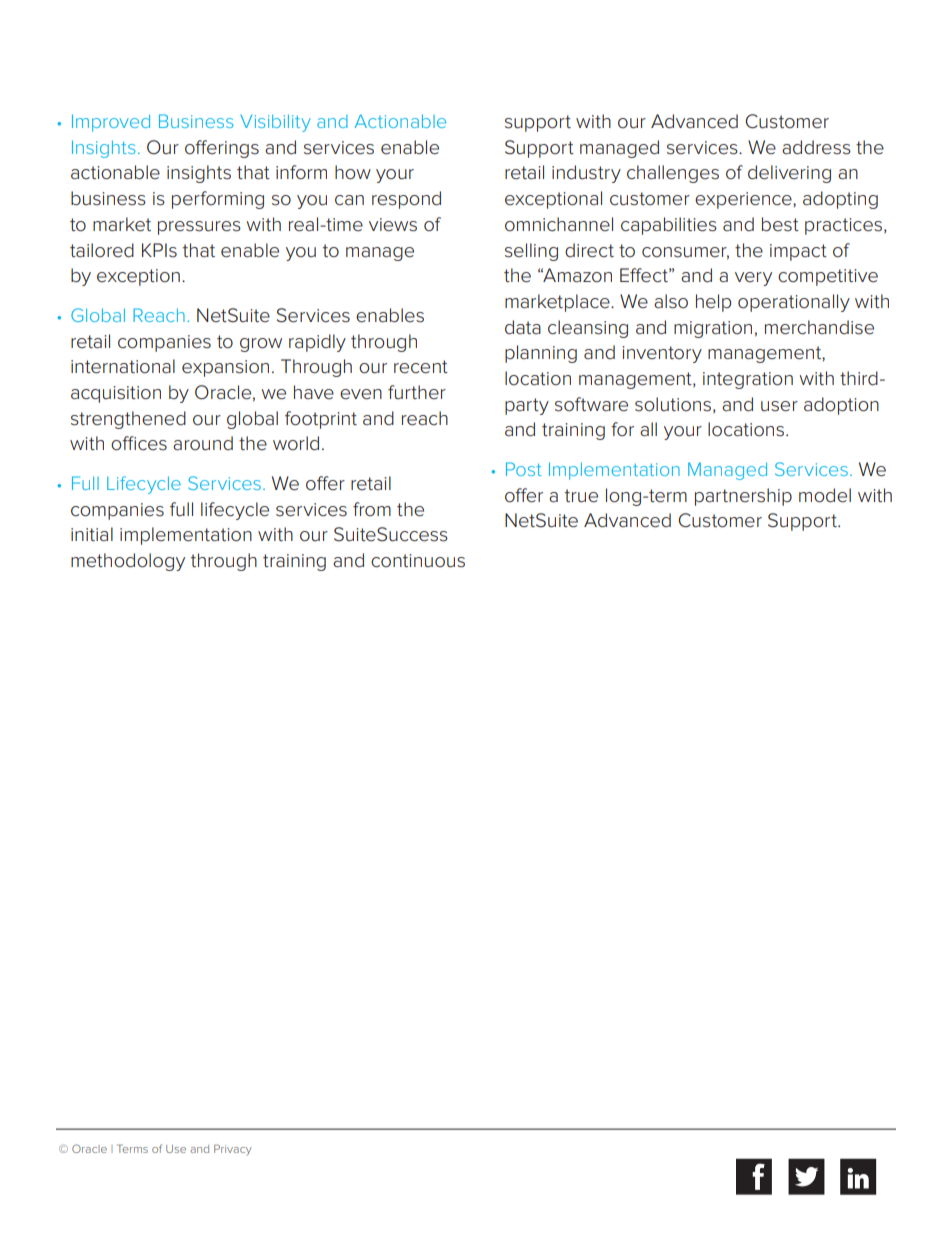 Image resolution: width=952 pixels, height=1233 pixels. What do you see at coordinates (372, 509) in the image?
I see `from` at bounding box center [372, 509].
